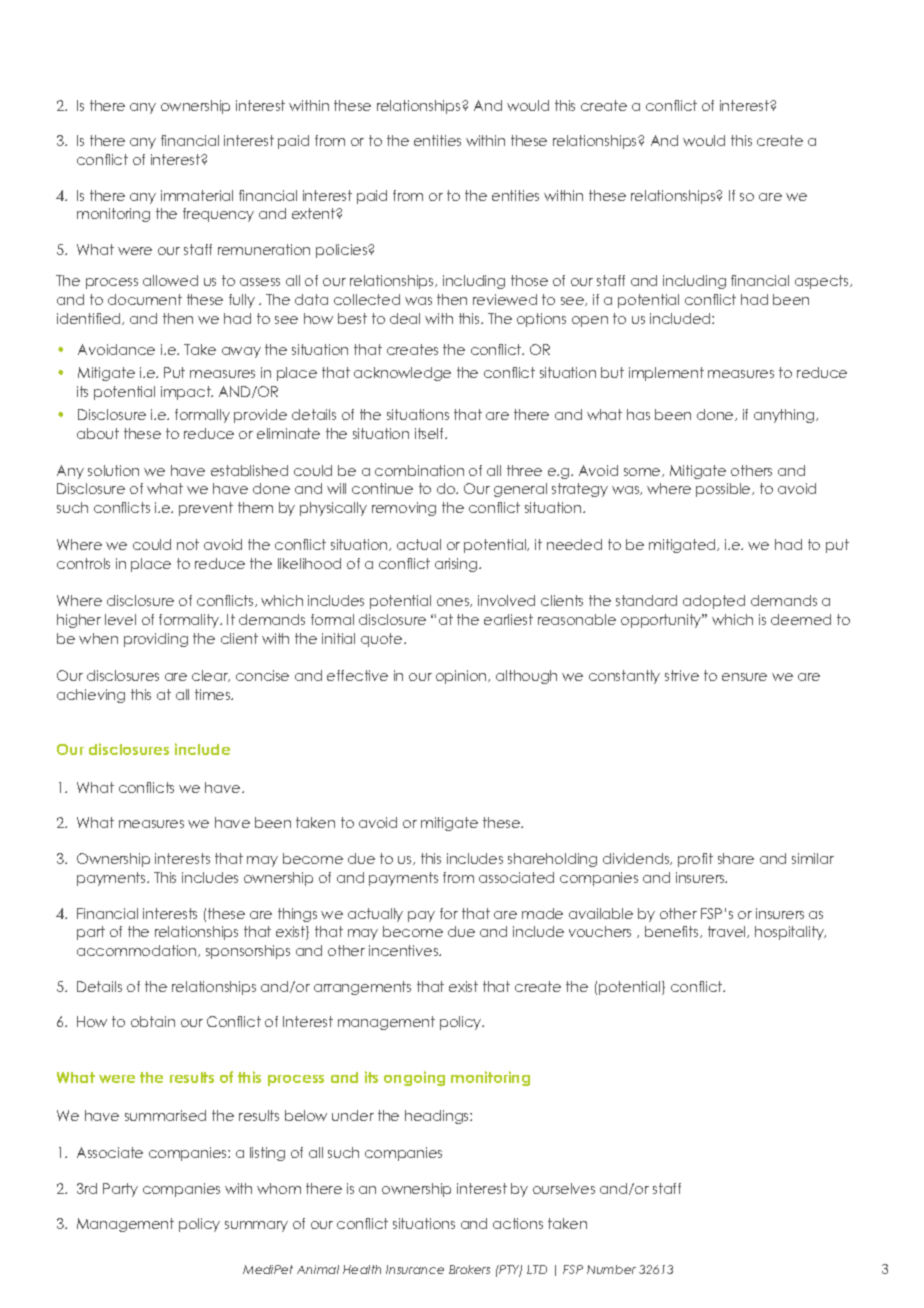 This image has height=1308, width=924. What do you see at coordinates (206, 509) in the image?
I see `prevent` at bounding box center [206, 509].
